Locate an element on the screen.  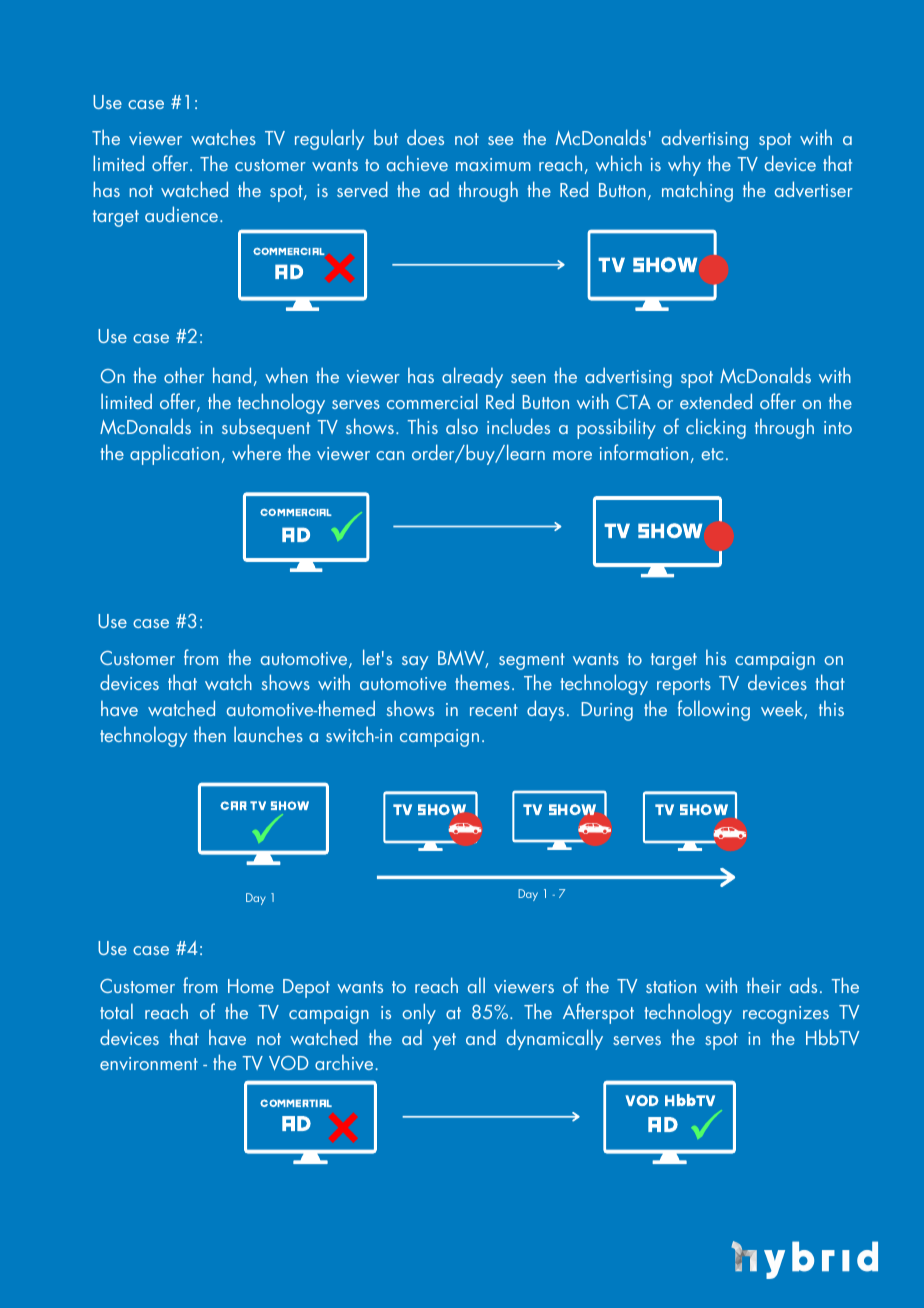
other is located at coordinates (184, 375).
